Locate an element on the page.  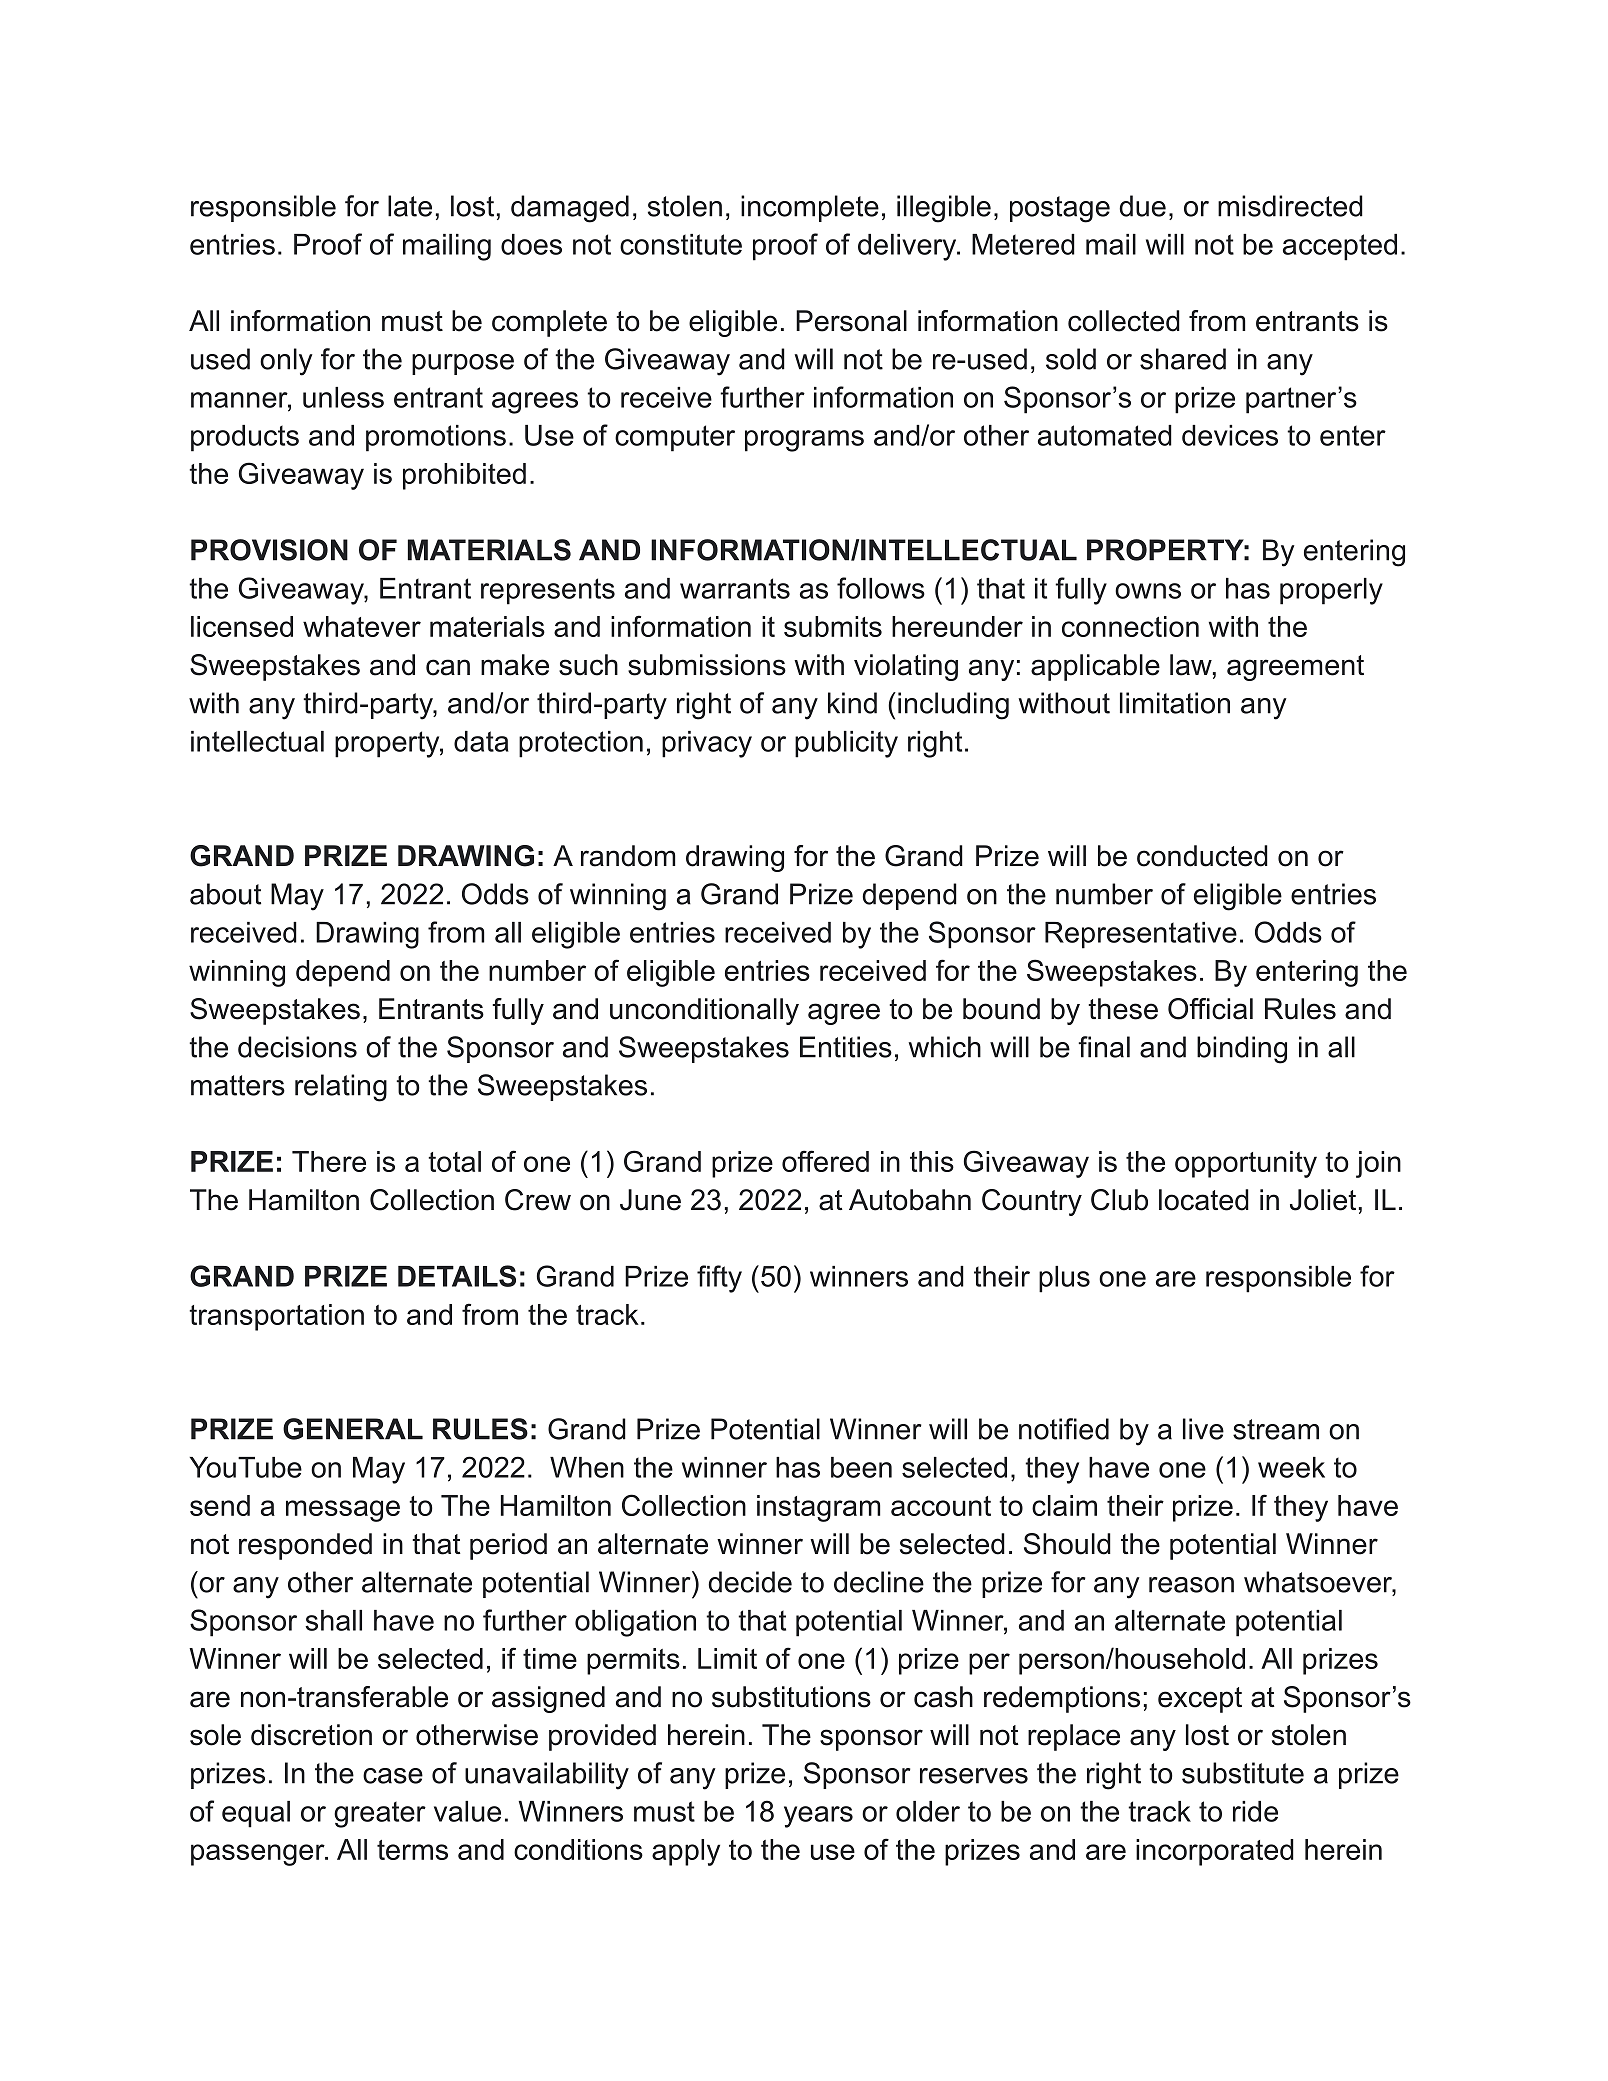
conducted is located at coordinates (1202, 856).
